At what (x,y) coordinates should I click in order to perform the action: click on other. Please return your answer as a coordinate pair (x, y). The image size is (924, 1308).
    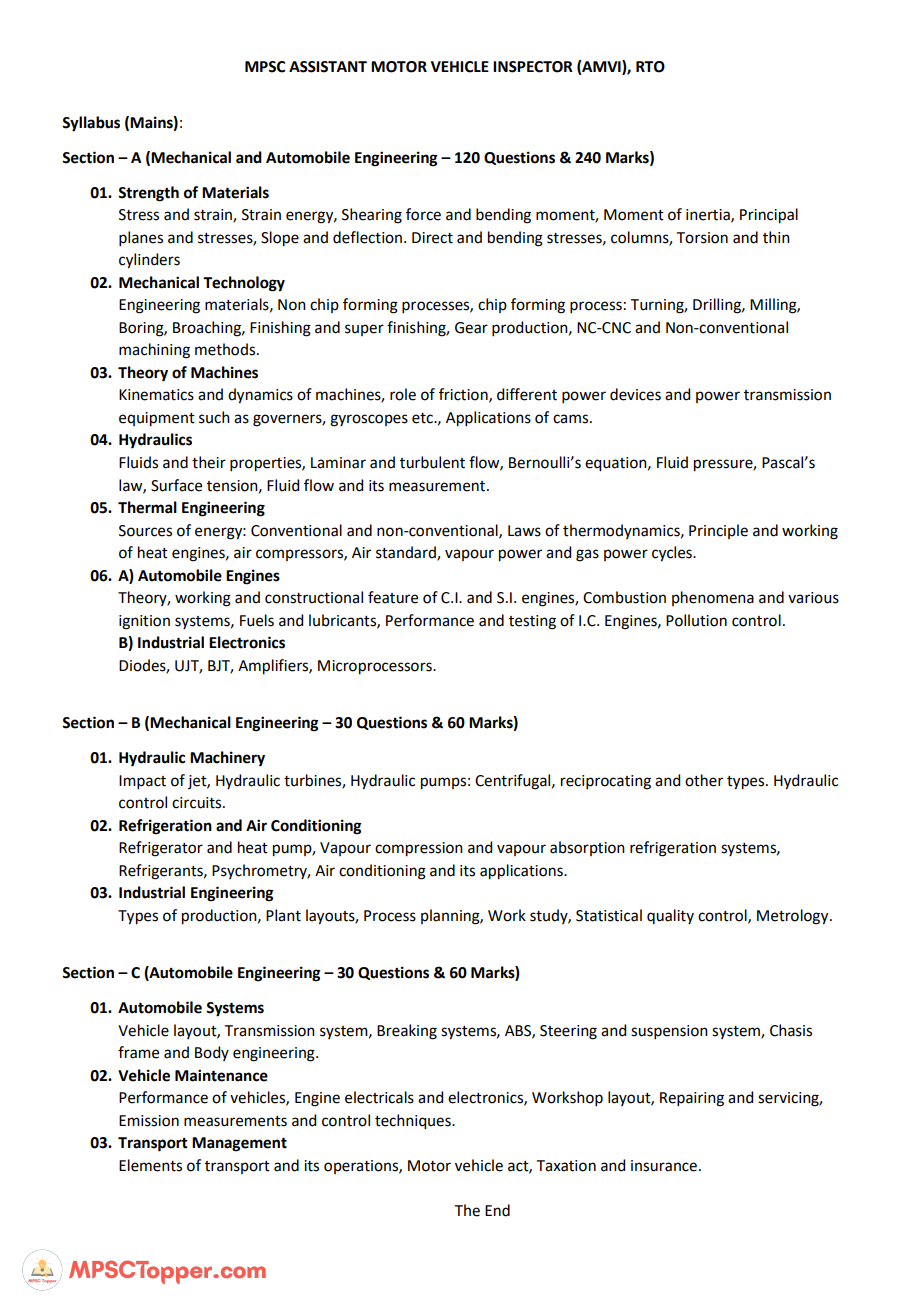
    Looking at the image, I should click on (704, 780).
